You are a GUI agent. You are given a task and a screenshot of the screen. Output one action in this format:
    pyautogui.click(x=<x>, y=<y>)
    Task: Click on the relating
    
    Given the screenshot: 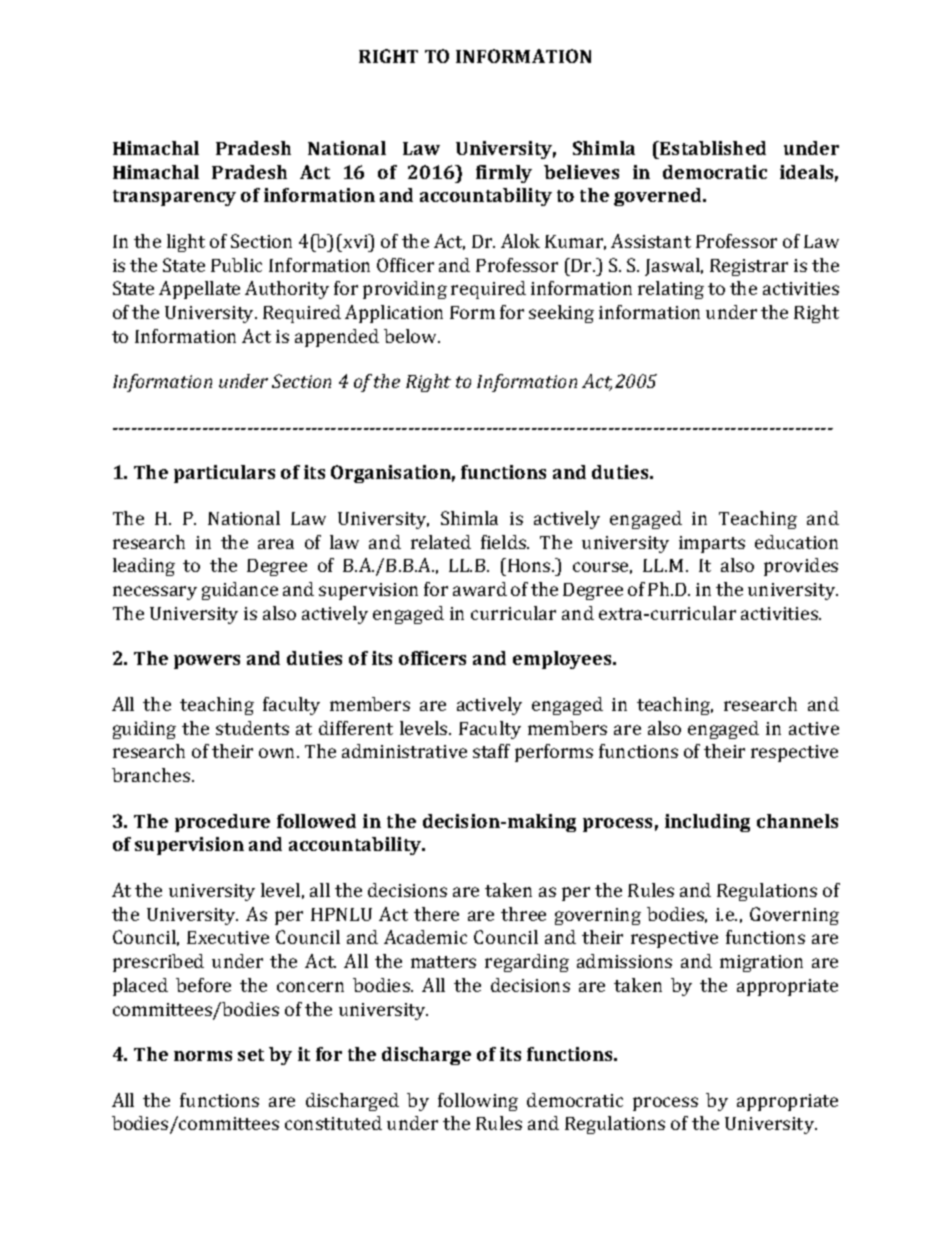 What is the action you would take?
    pyautogui.click(x=671, y=290)
